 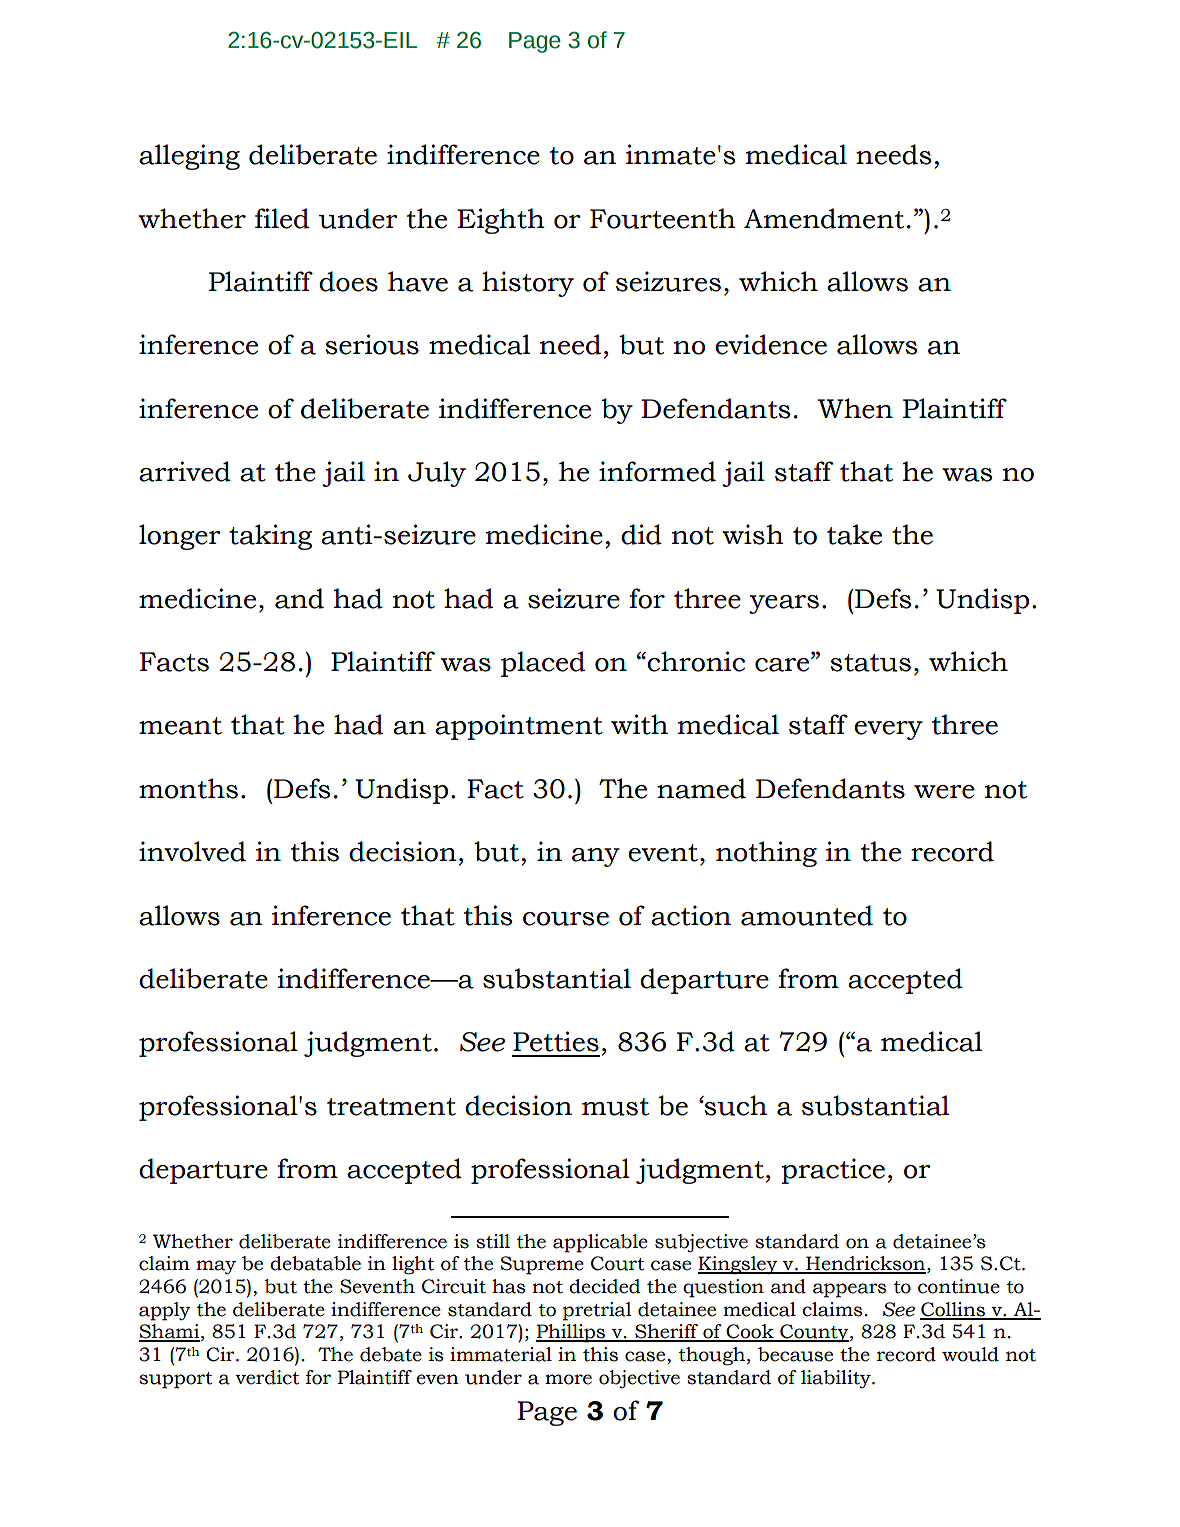 I want to click on Fourteenth, so click(x=663, y=218).
